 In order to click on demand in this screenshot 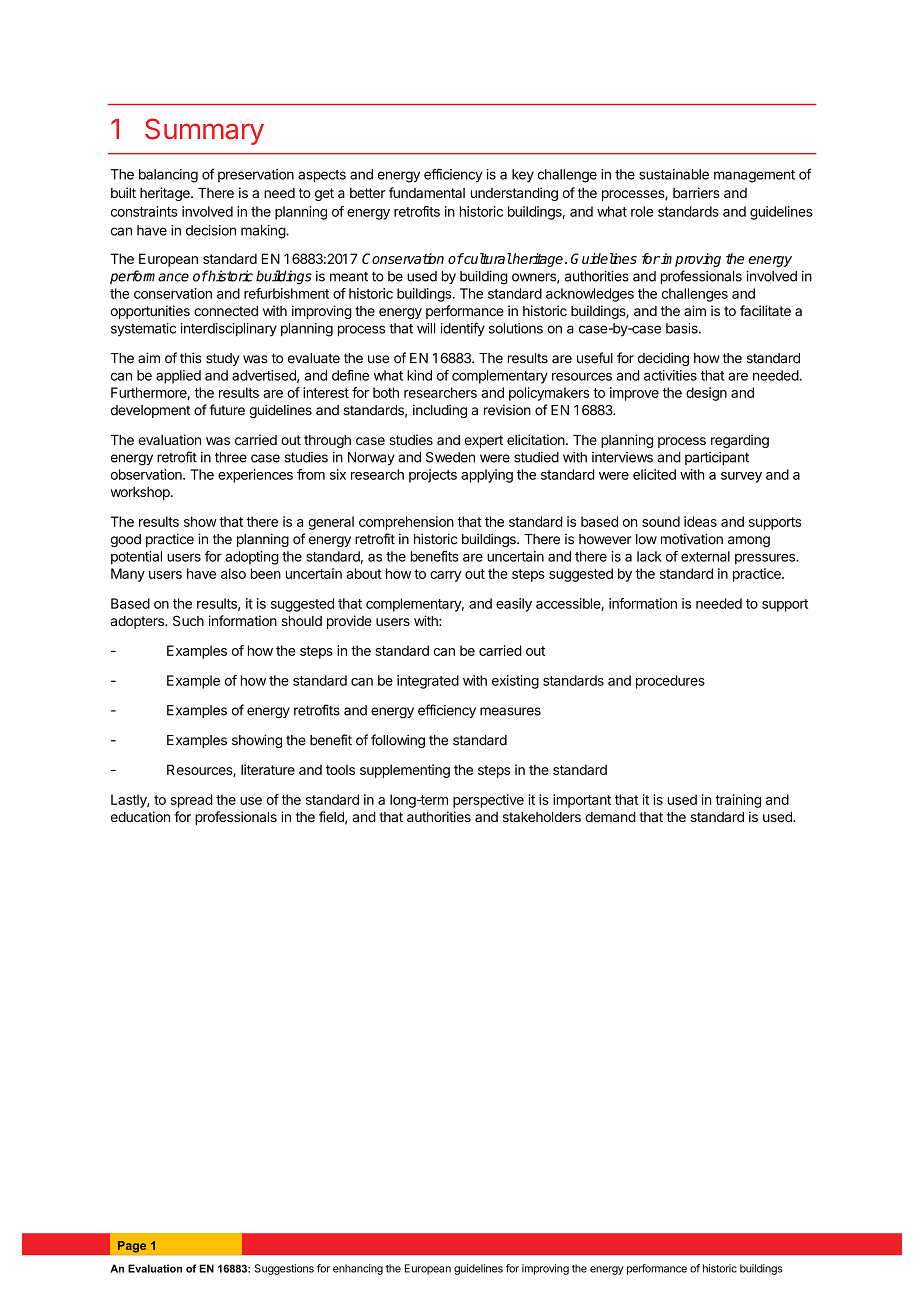, I will do `click(610, 817)`.
